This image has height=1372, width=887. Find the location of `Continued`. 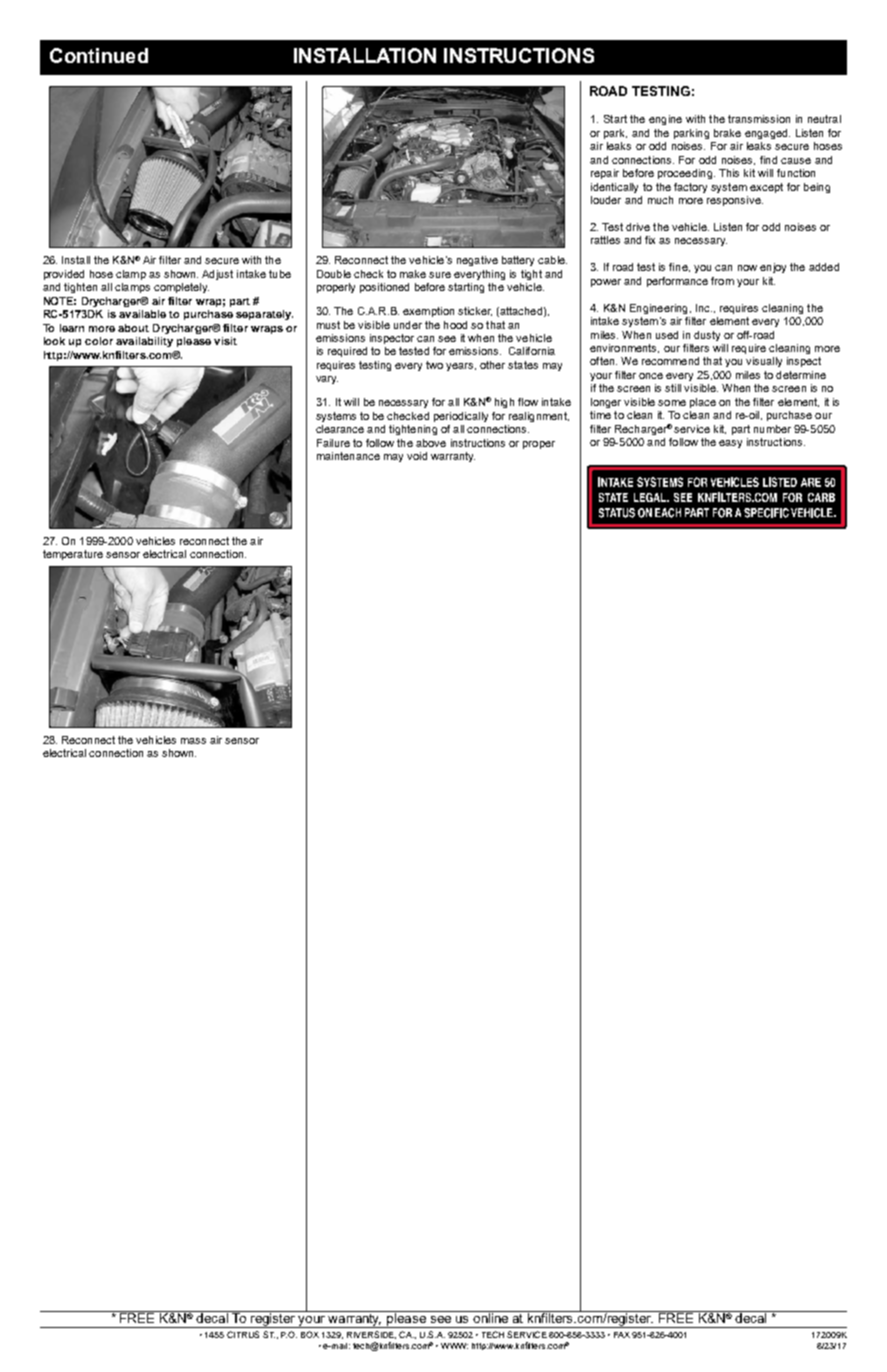

Continued is located at coordinates (99, 55).
